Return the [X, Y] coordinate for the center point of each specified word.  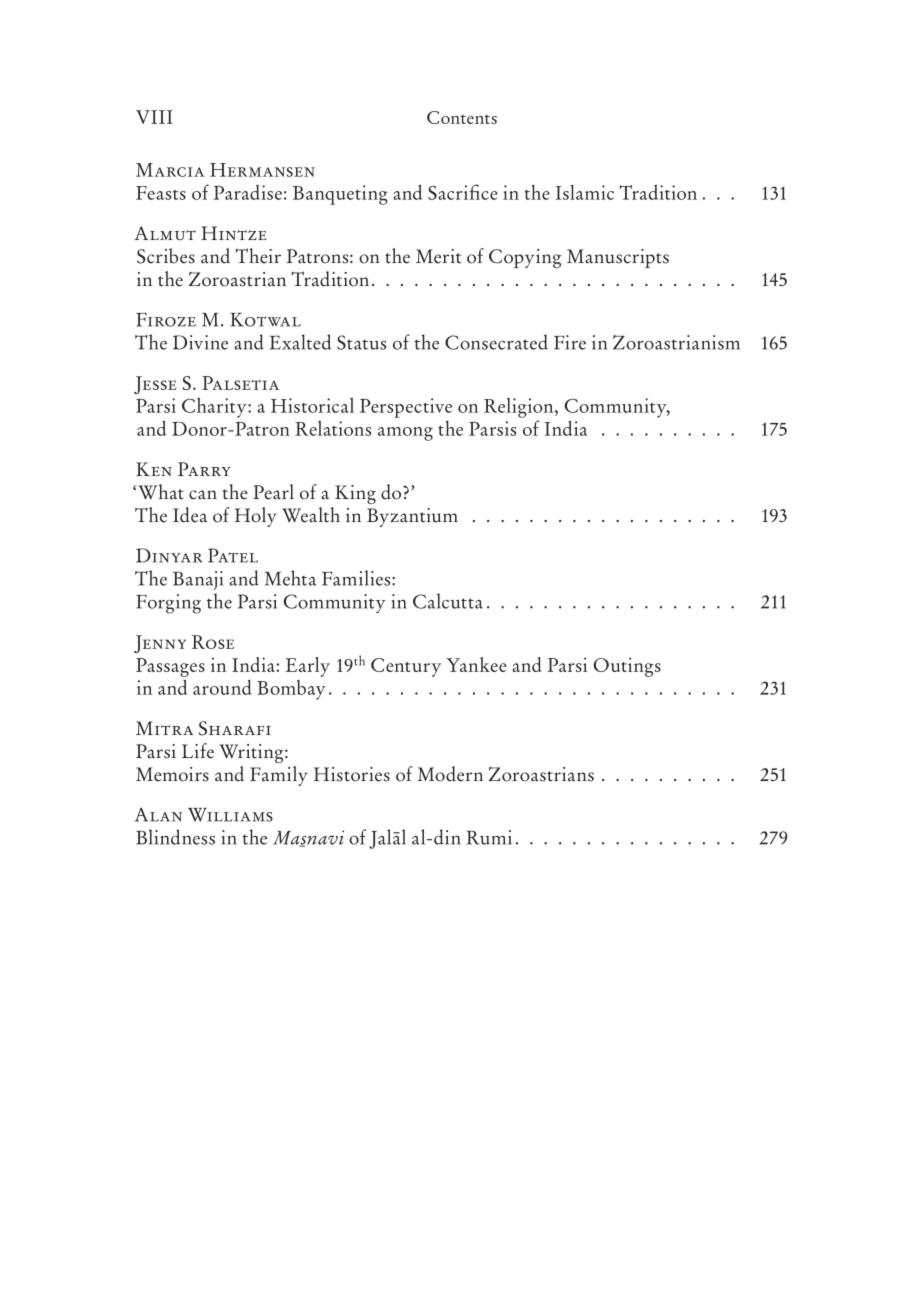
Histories [352, 774]
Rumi [489, 837]
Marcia [170, 170]
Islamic [584, 192]
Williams [230, 815]
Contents [462, 117]
